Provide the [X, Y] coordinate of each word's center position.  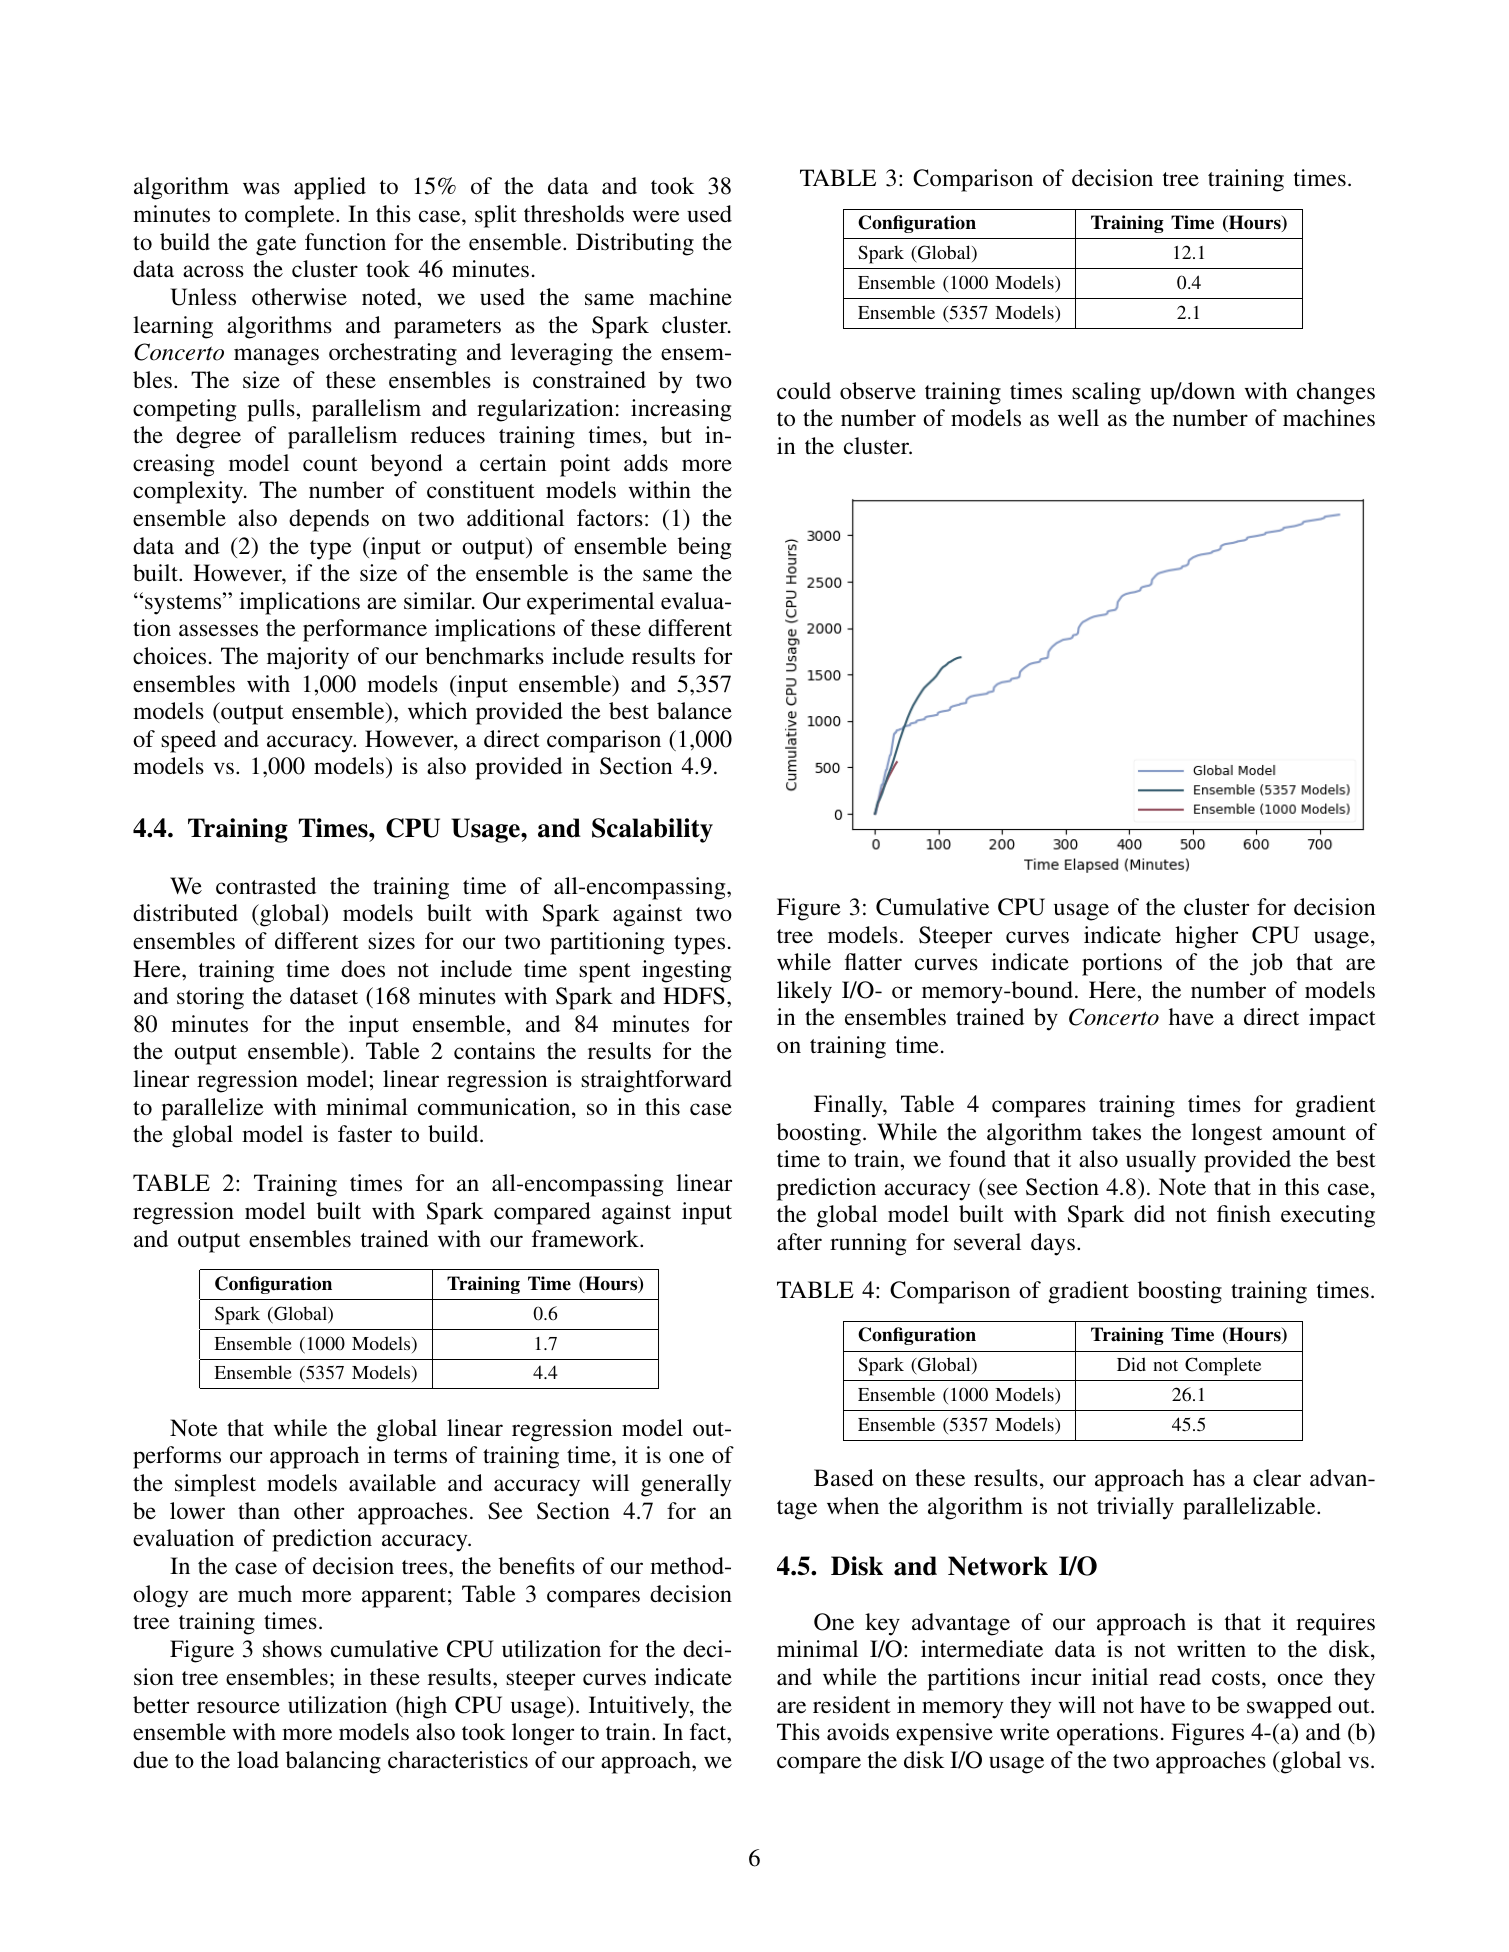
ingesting [686, 971]
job [1266, 964]
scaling [1106, 393]
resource [238, 1707]
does [363, 969]
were [656, 216]
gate [276, 246]
